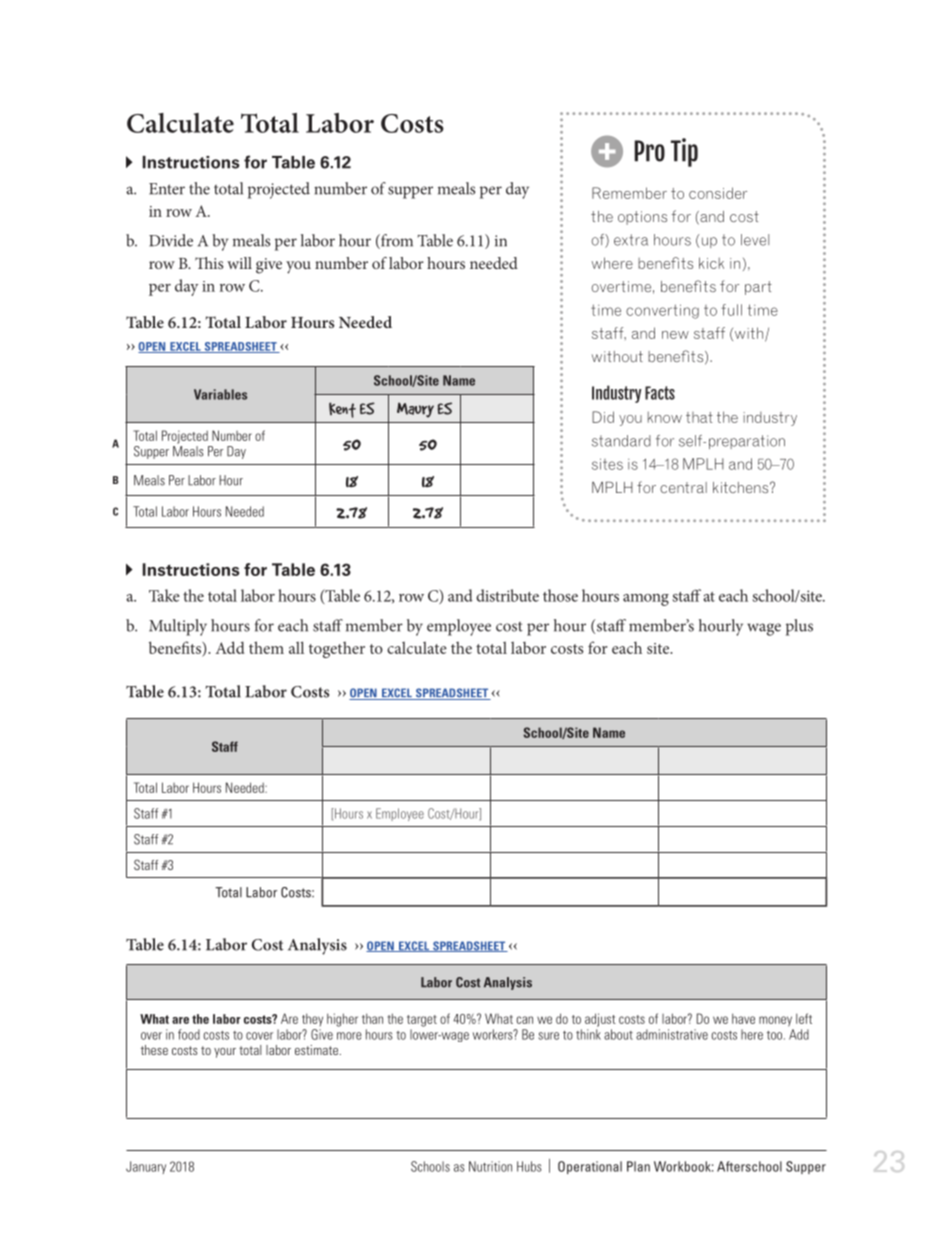 The width and height of the image is (952, 1233). Describe the element at coordinates (171, 240) in the image. I see `Divide` at that location.
